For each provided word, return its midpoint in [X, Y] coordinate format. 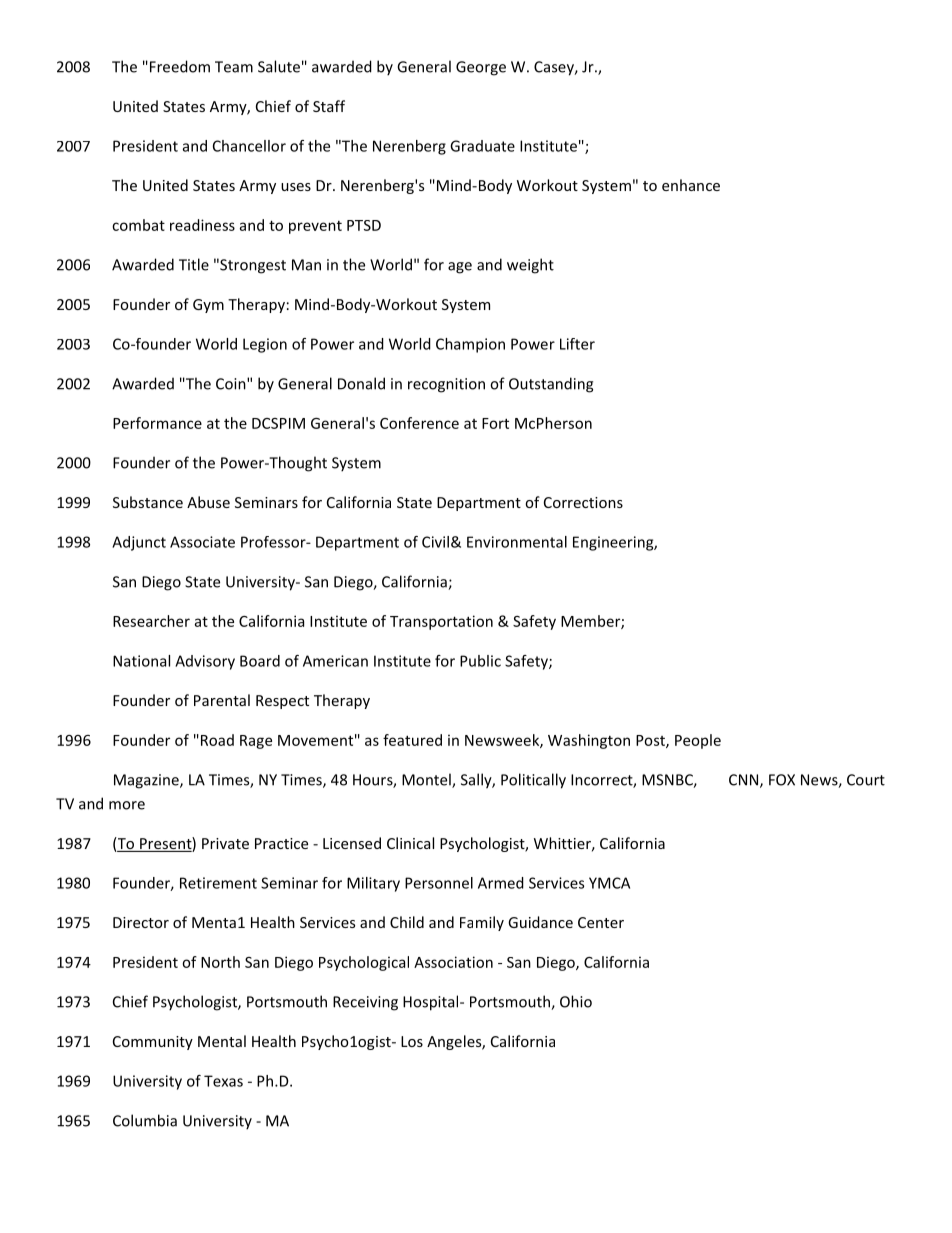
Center [601, 922]
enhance [691, 185]
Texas [223, 1081]
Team [234, 67]
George [481, 68]
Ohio [576, 1001]
